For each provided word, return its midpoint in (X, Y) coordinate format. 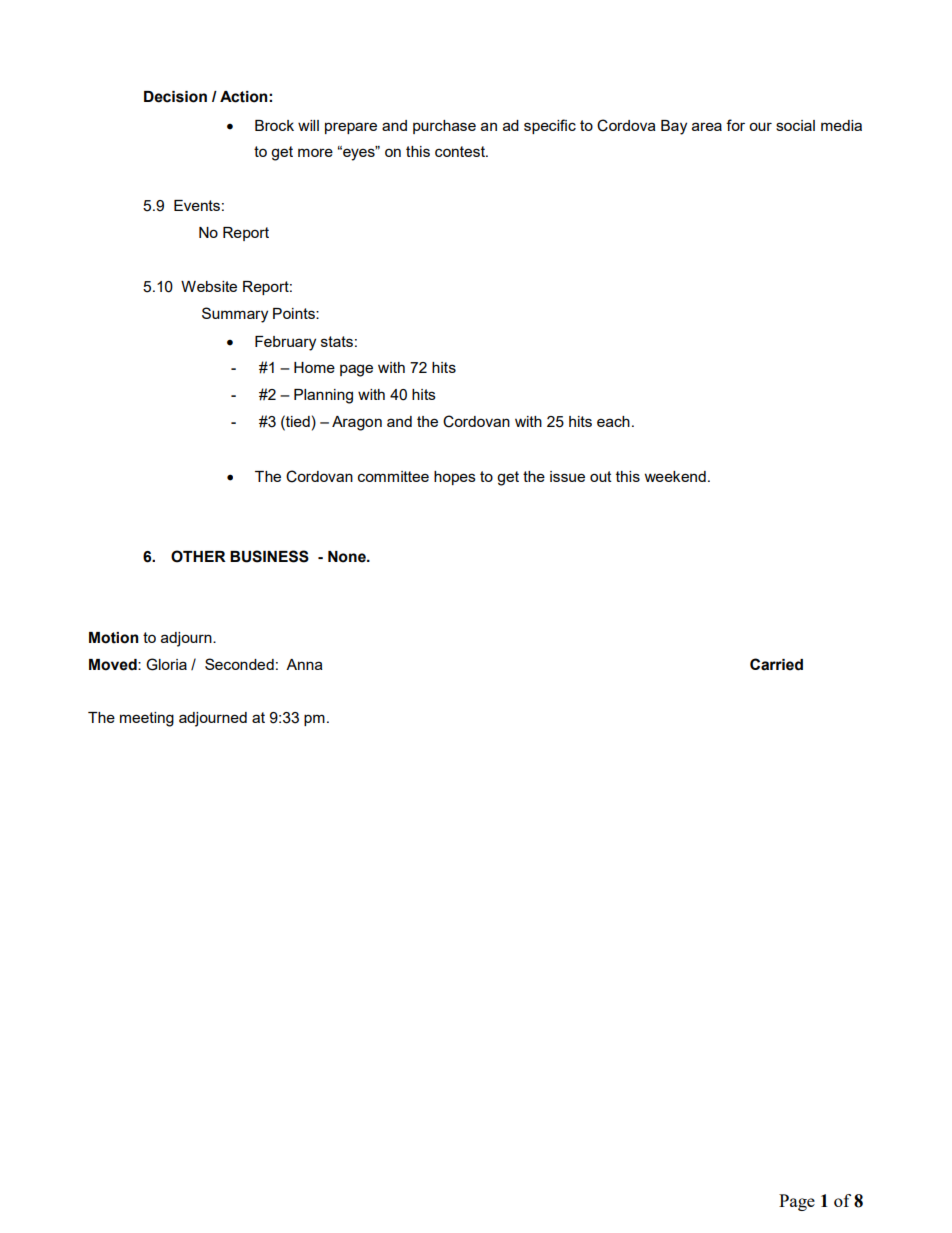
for (735, 125)
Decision (175, 97)
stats (337, 341)
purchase (444, 127)
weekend (675, 476)
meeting (147, 719)
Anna (304, 664)
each (613, 421)
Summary (235, 315)
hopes (455, 478)
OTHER (198, 556)
